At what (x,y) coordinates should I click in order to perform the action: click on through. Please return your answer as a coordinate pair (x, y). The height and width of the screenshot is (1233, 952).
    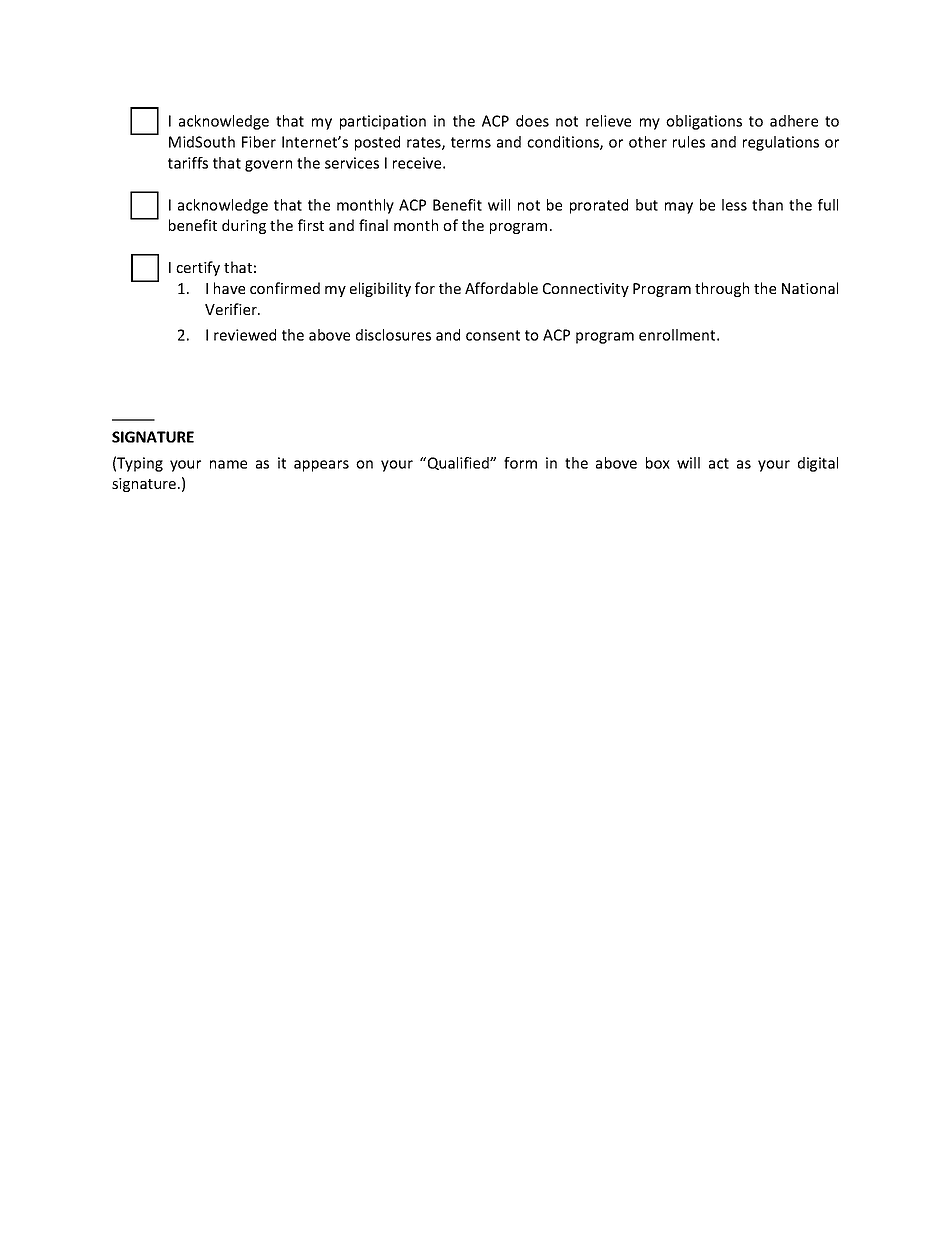
    Looking at the image, I should click on (722, 289).
